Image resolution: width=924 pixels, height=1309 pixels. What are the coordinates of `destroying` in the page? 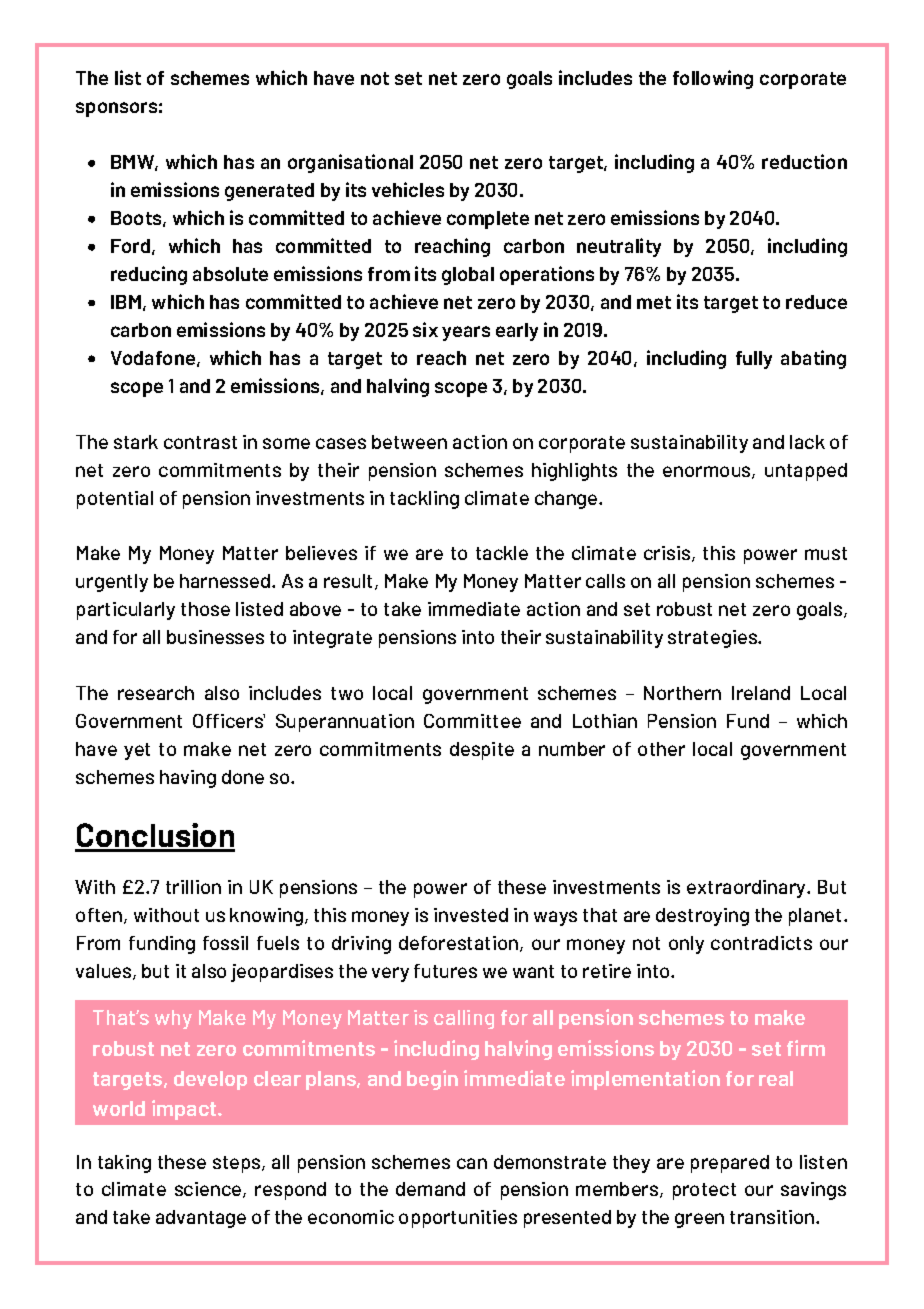 It's located at (702, 917).
